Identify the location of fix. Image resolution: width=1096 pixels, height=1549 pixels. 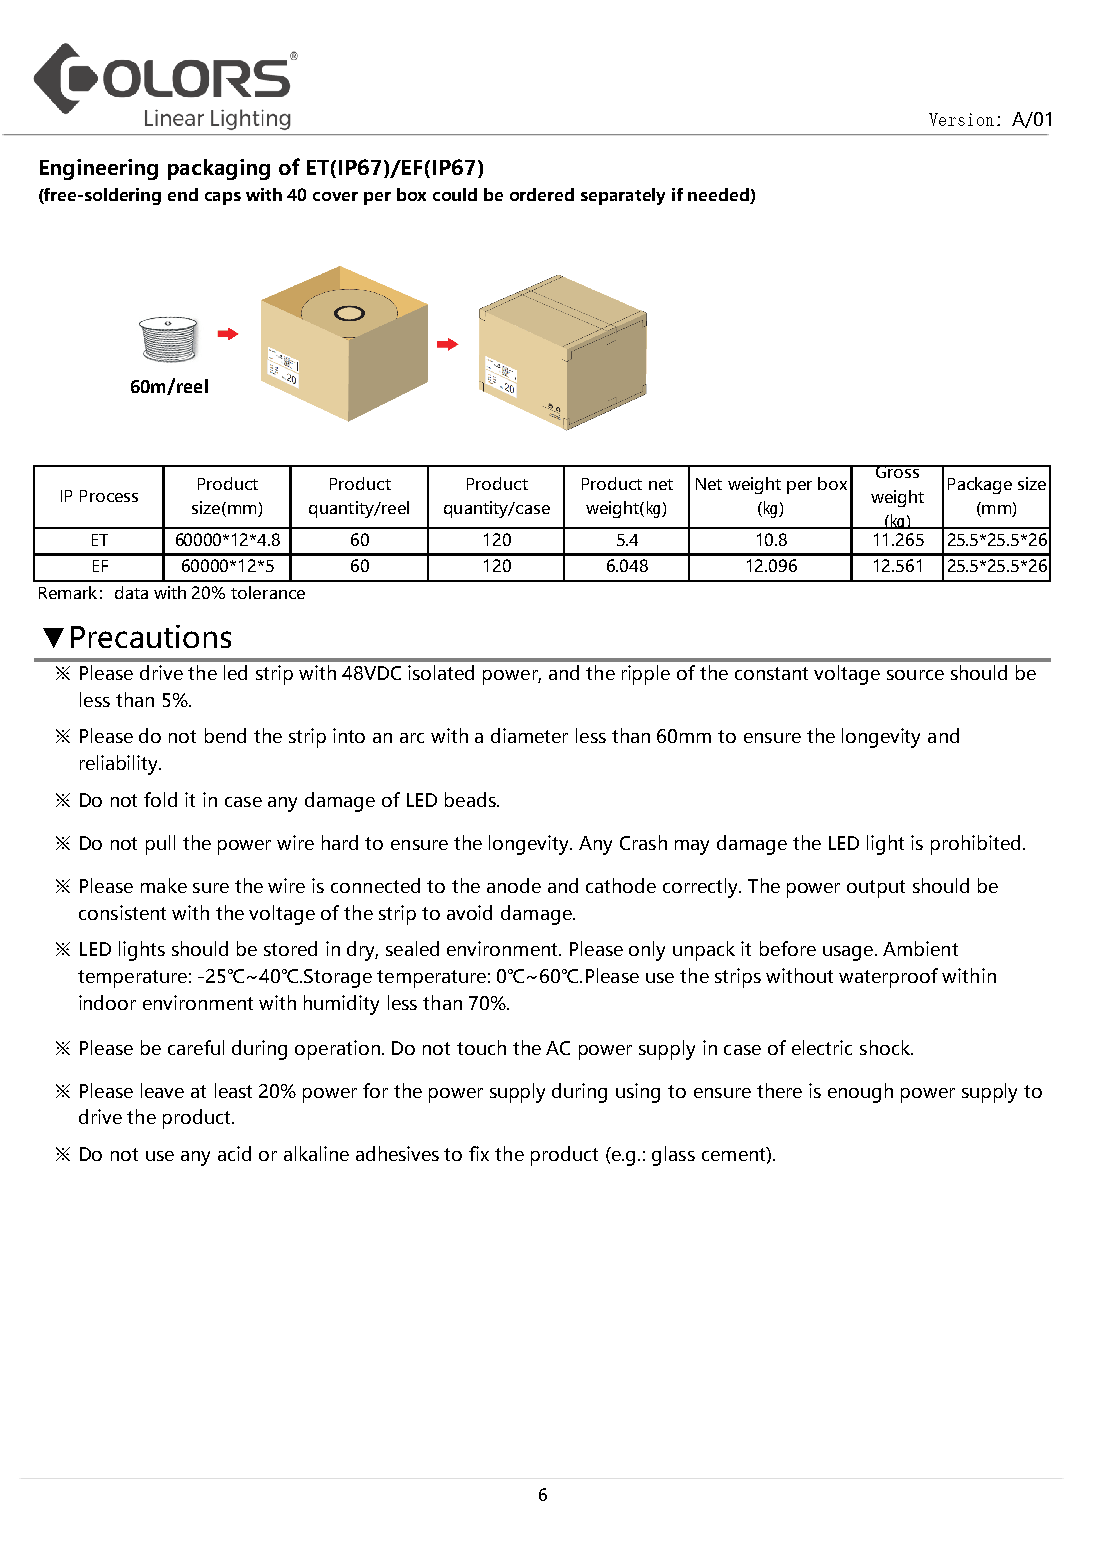
(479, 1153).
